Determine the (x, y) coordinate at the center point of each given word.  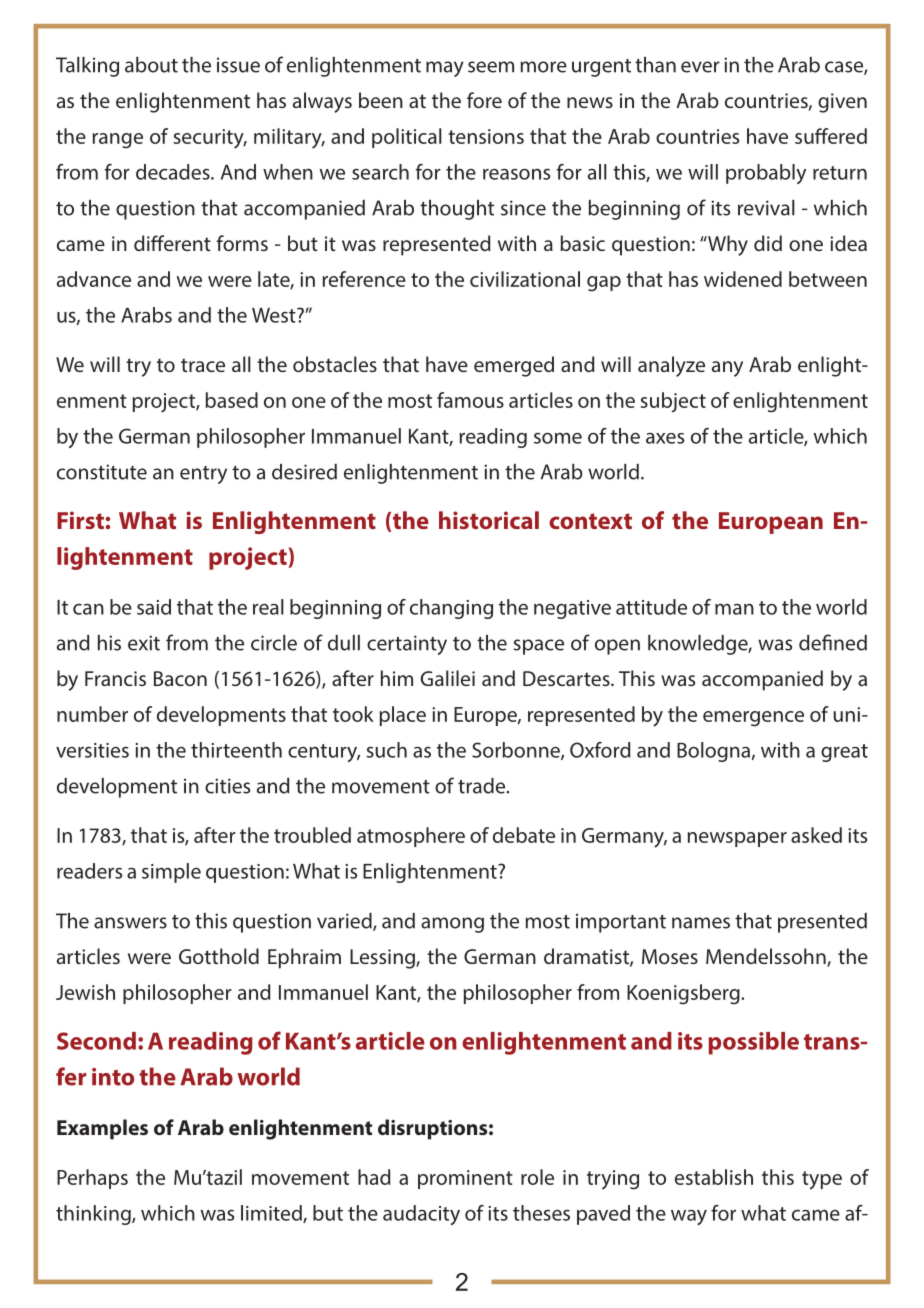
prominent (465, 1179)
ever (700, 67)
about (151, 65)
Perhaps (92, 1179)
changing (451, 609)
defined (833, 642)
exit (144, 643)
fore (484, 100)
